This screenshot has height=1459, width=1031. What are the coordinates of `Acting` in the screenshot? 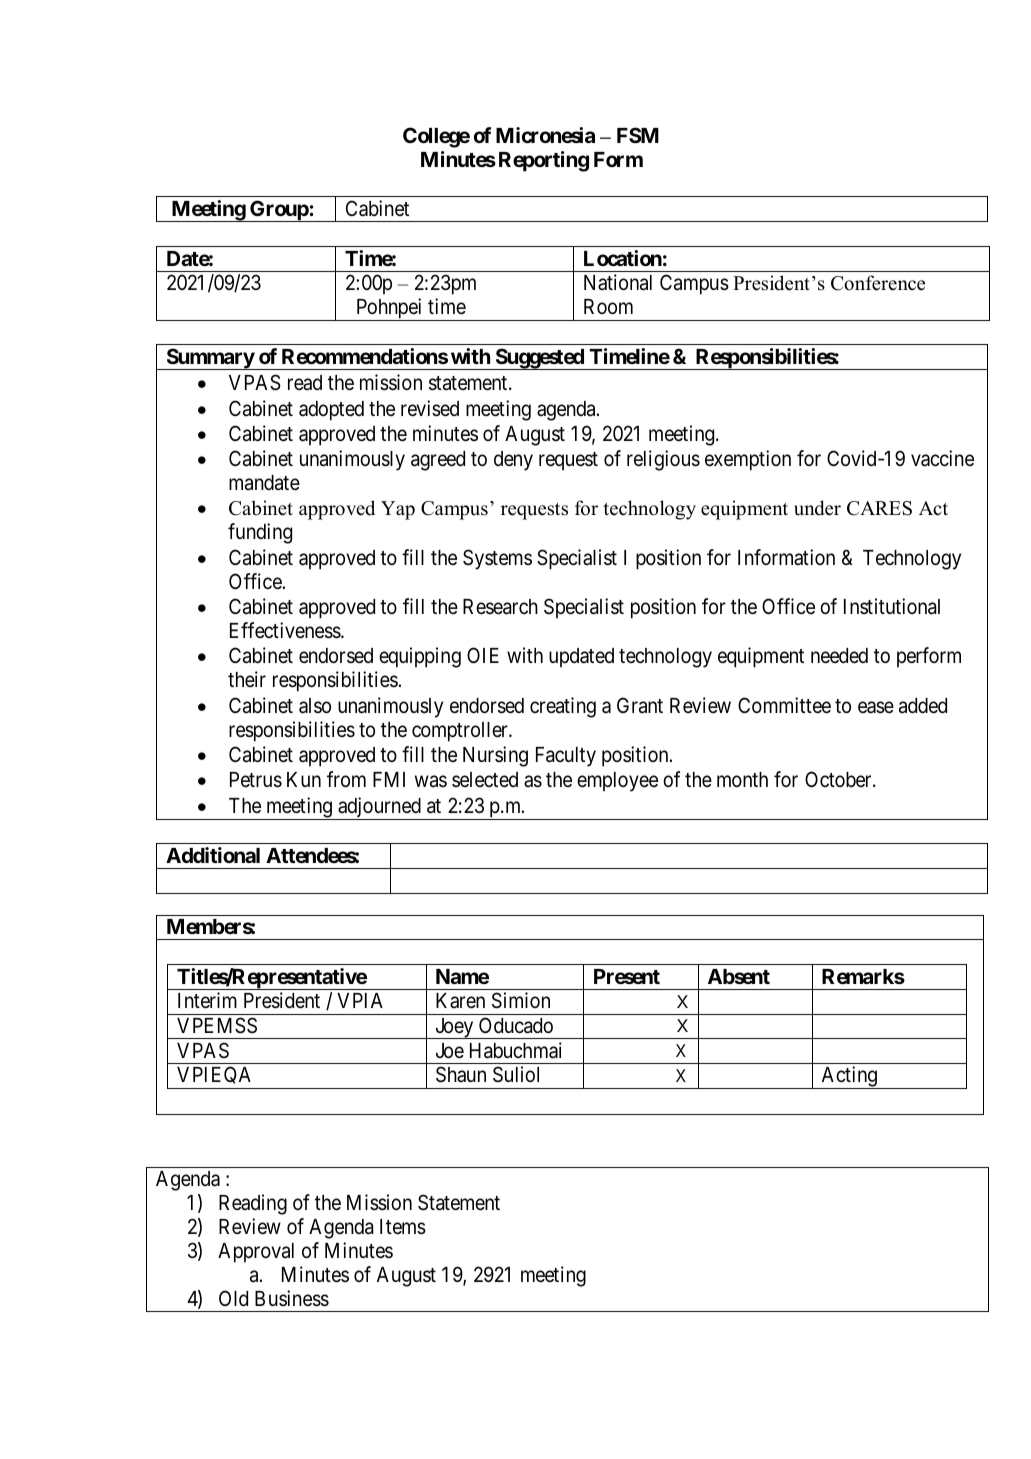 It's located at (849, 1077).
